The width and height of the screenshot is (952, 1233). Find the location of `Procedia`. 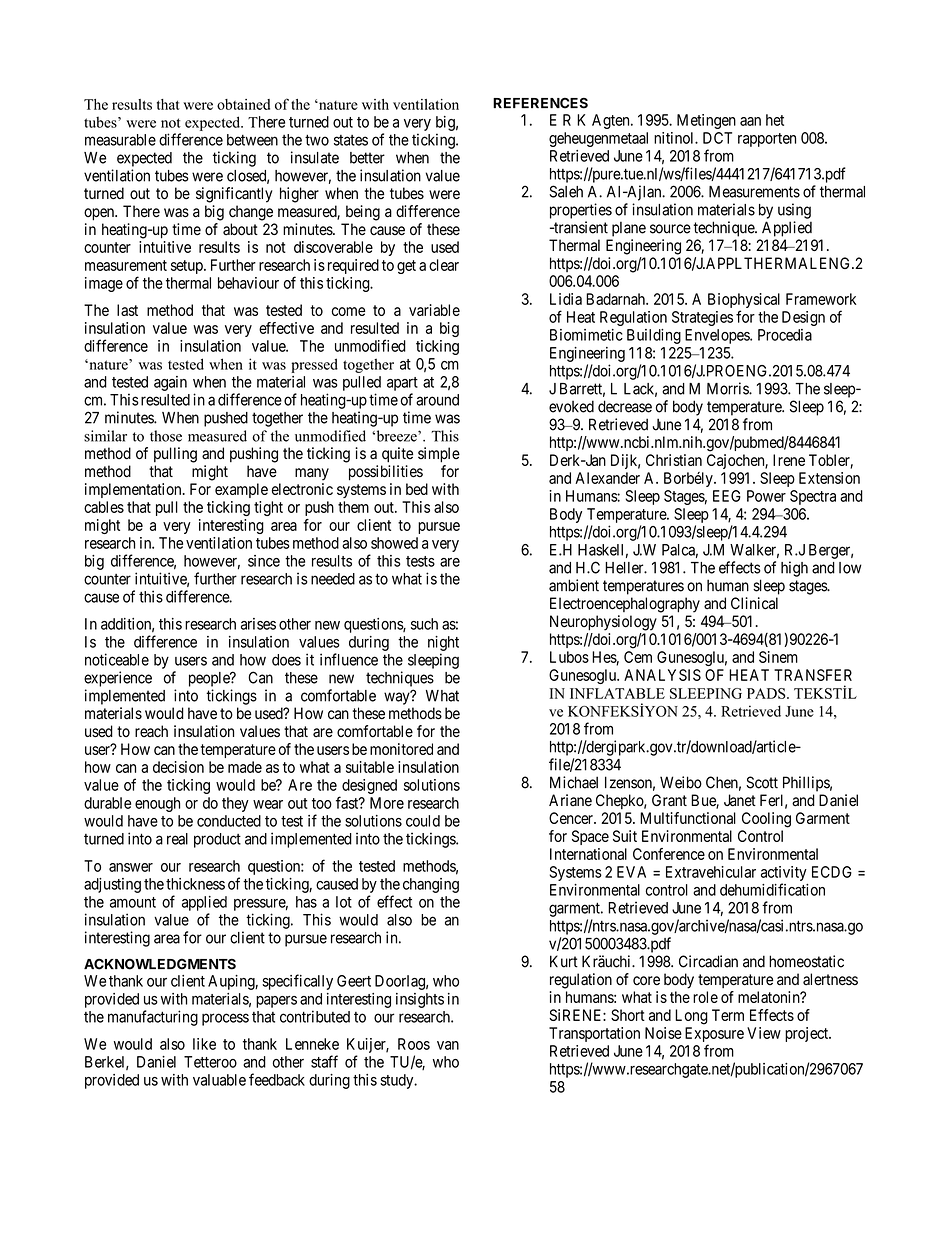

Procedia is located at coordinates (785, 335).
